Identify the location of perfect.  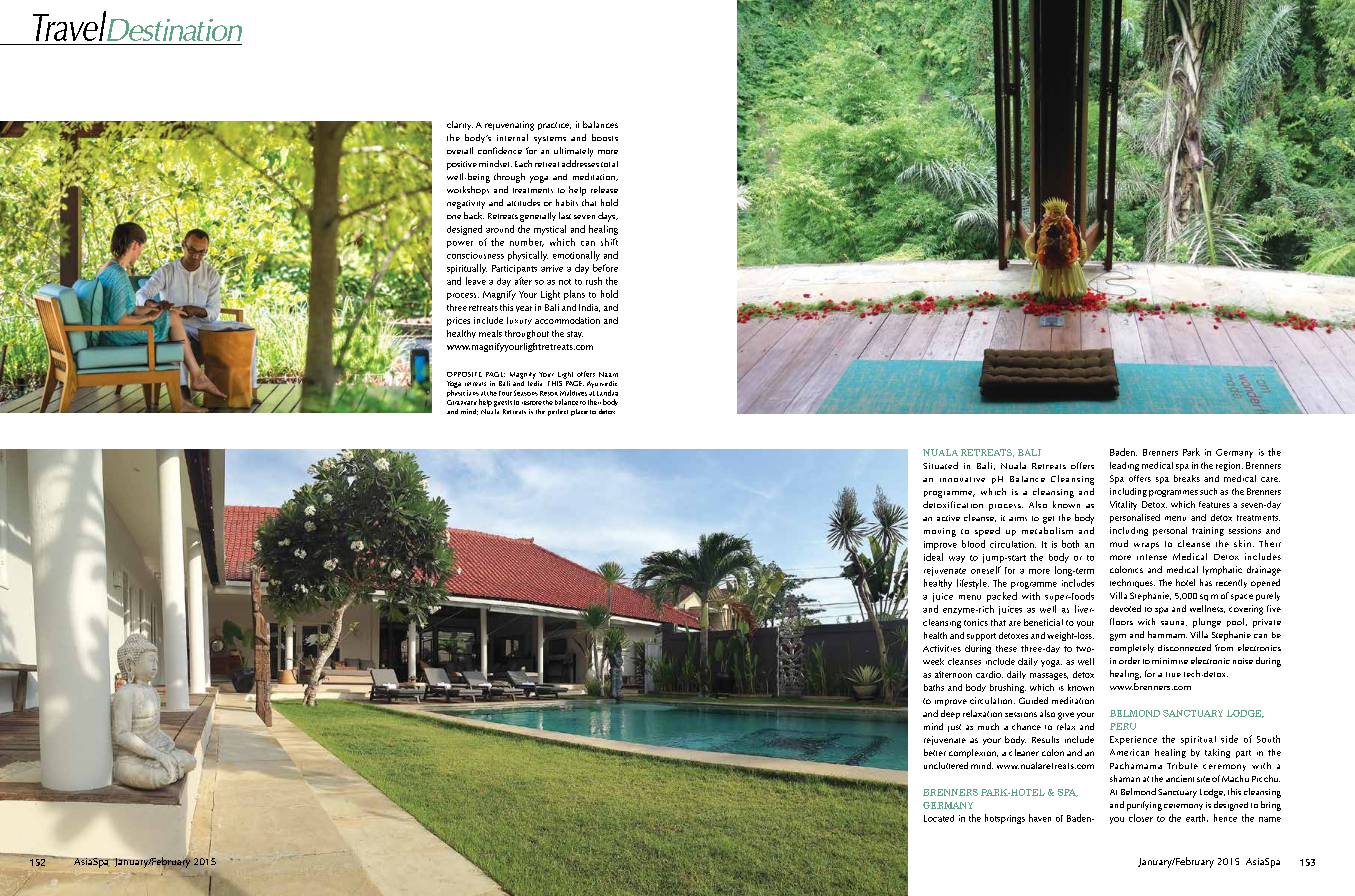
(558, 412).
